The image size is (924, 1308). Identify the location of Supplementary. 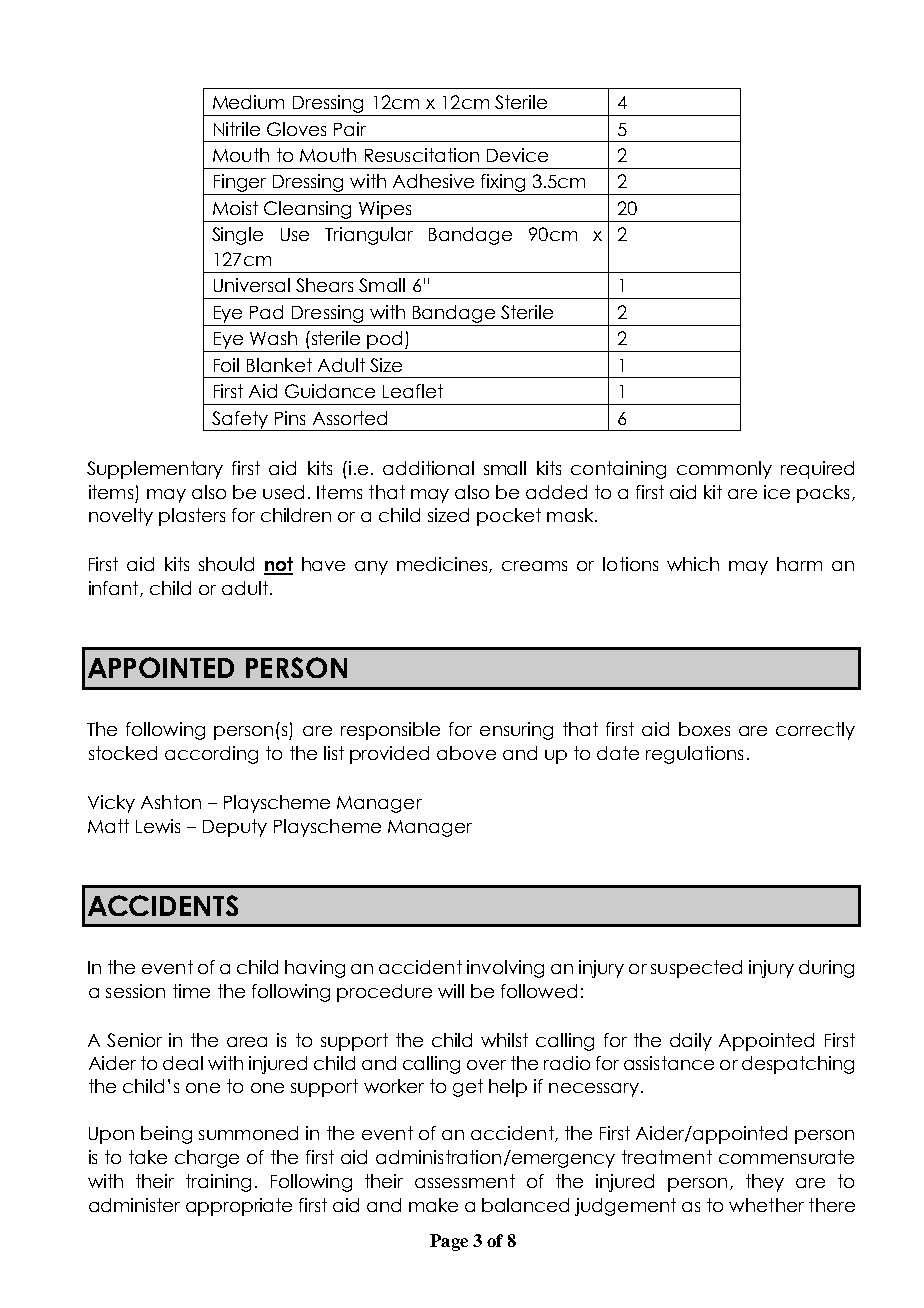
(155, 470).
